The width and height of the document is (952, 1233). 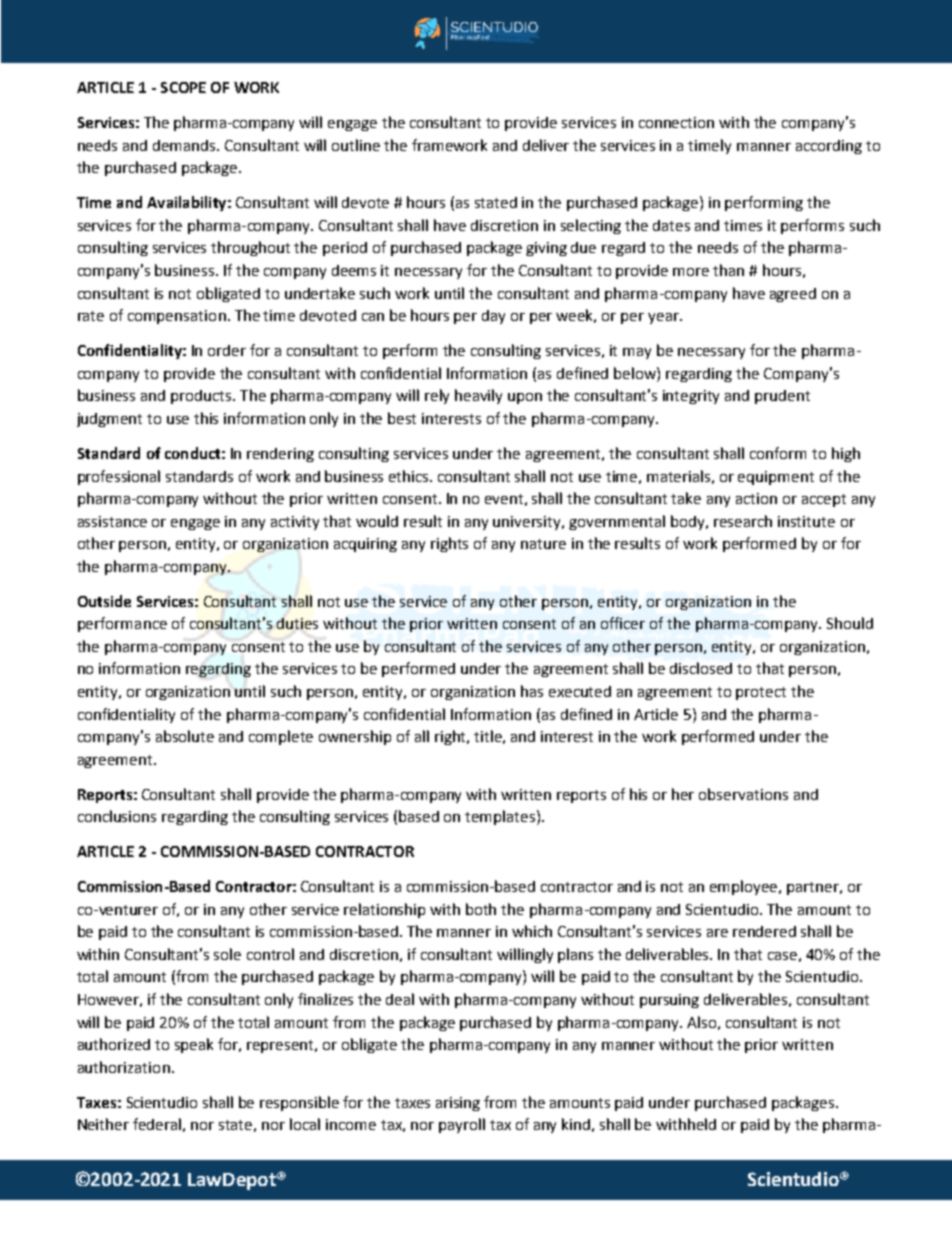 I want to click on demands, so click(x=186, y=145).
